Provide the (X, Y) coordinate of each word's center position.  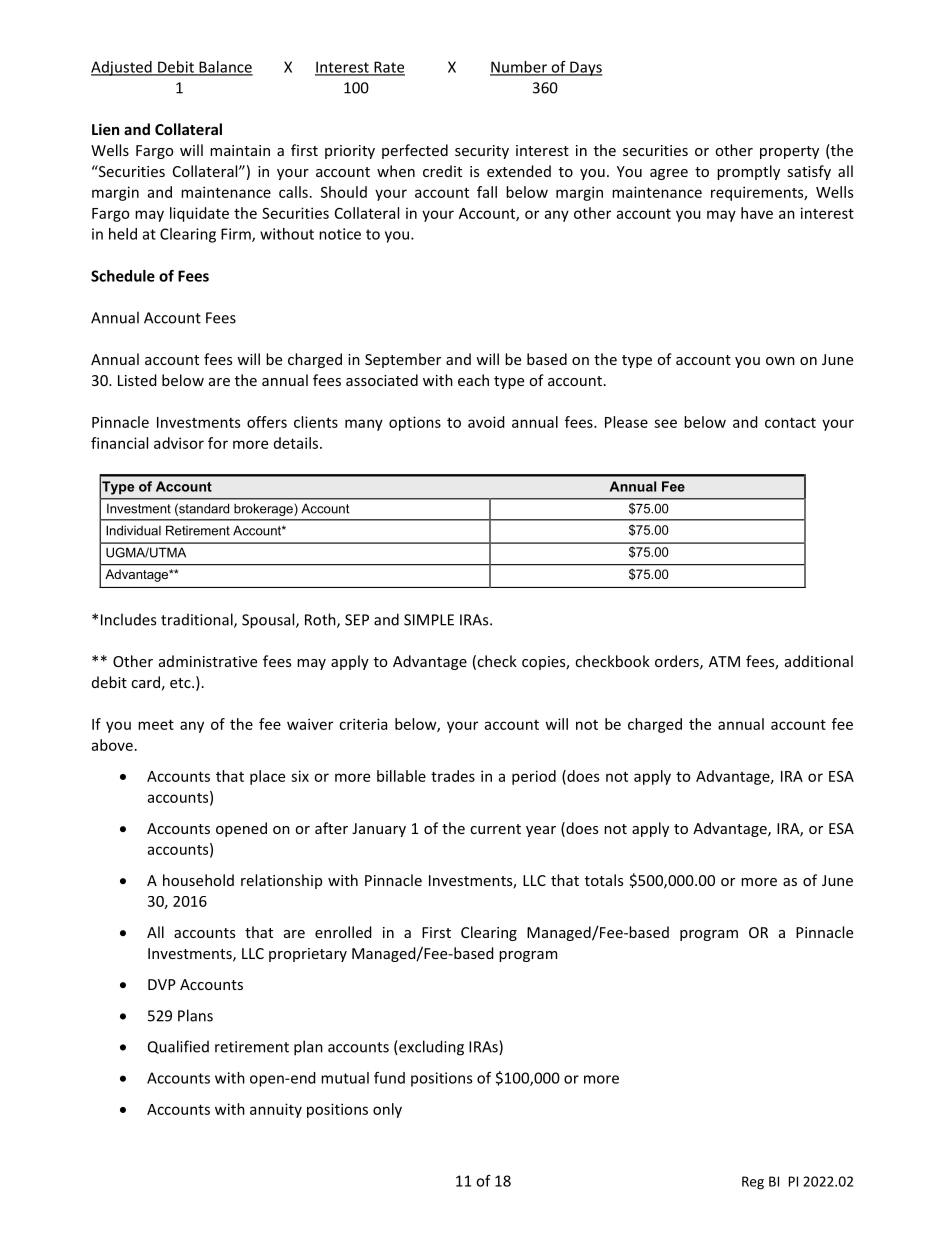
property (789, 152)
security (482, 152)
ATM (724, 661)
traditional (198, 620)
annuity (276, 1110)
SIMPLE (429, 620)
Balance (225, 68)
